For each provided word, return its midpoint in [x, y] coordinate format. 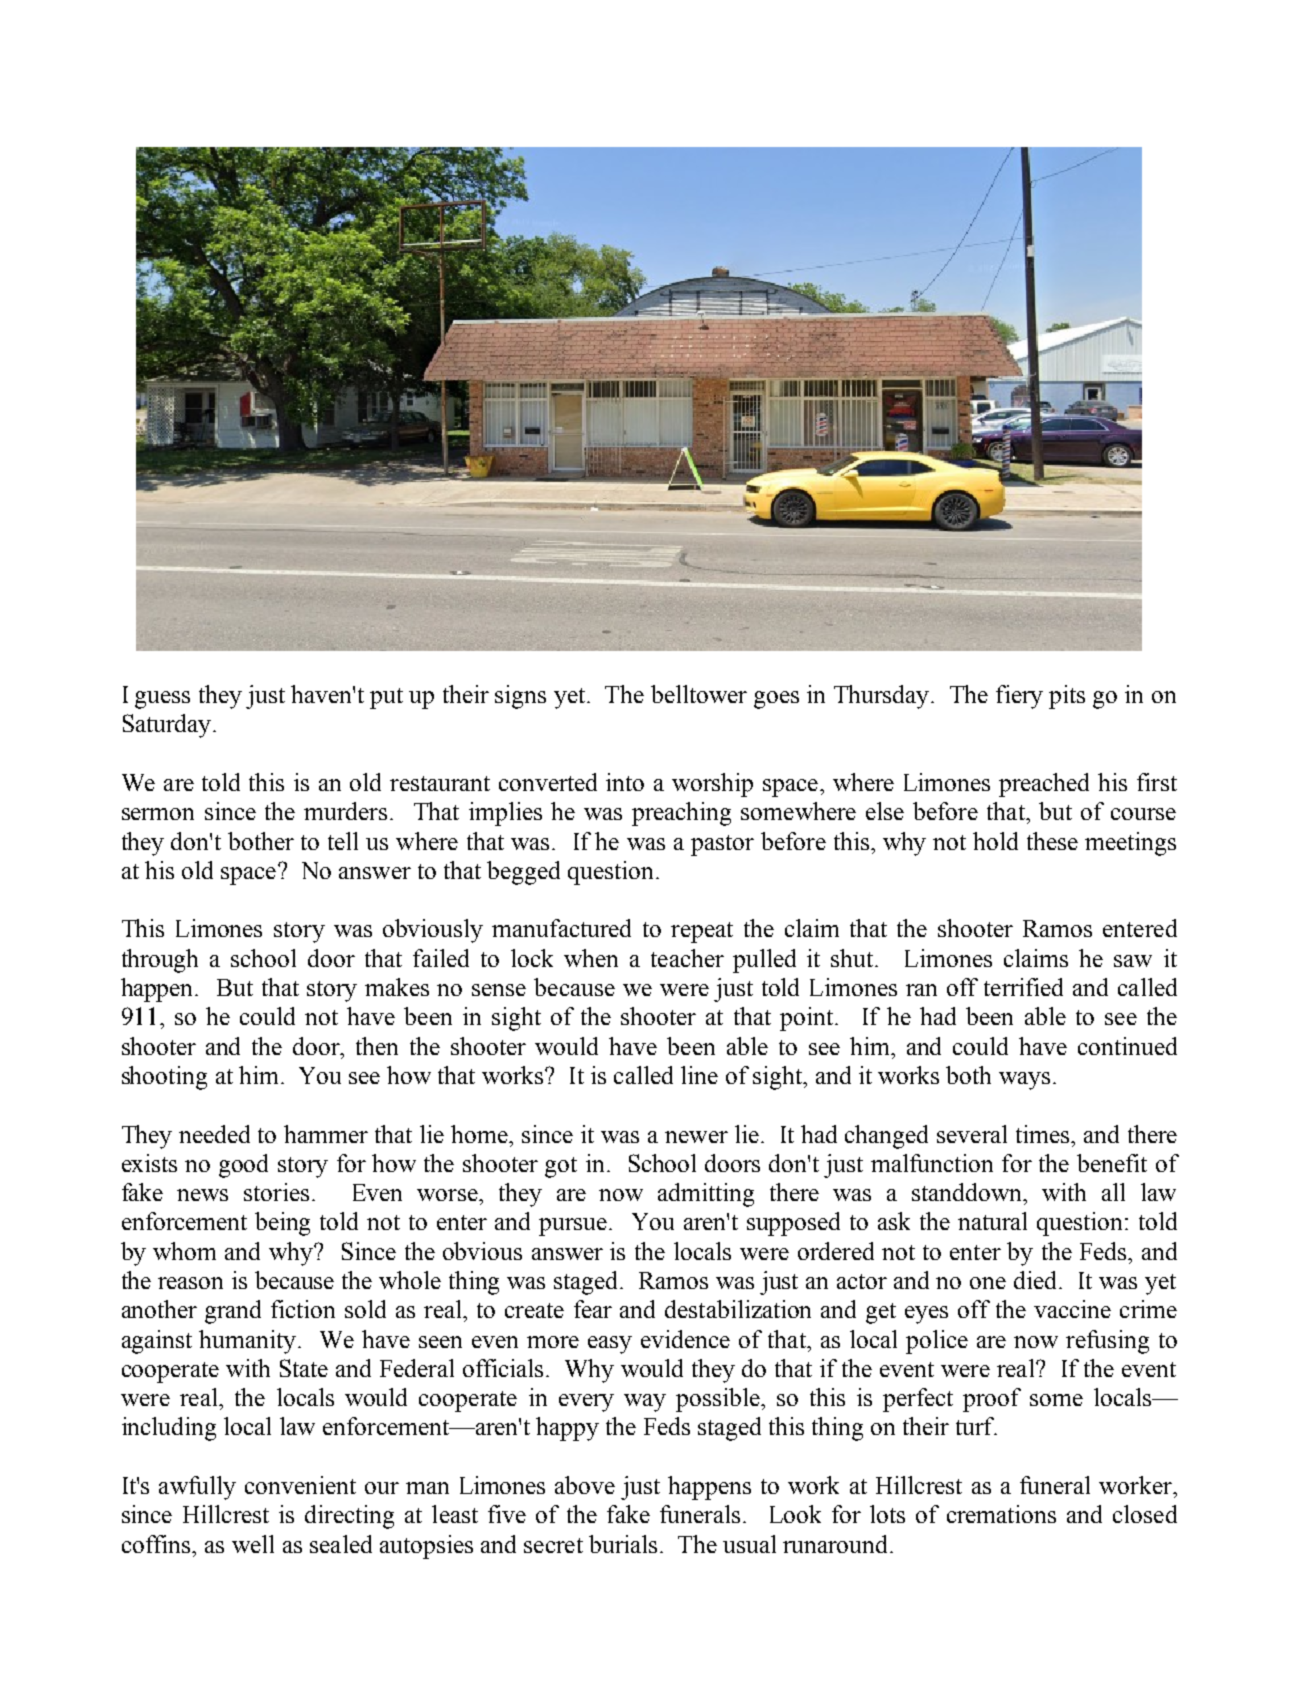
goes [776, 700]
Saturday [167, 726]
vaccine [1072, 1309]
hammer [326, 1134]
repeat [702, 932]
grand [233, 1312]
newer [696, 1137]
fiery [1019, 697]
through [160, 961]
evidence [685, 1339]
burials [623, 1544]
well [253, 1544]
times [1044, 1134]
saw [1133, 961]
